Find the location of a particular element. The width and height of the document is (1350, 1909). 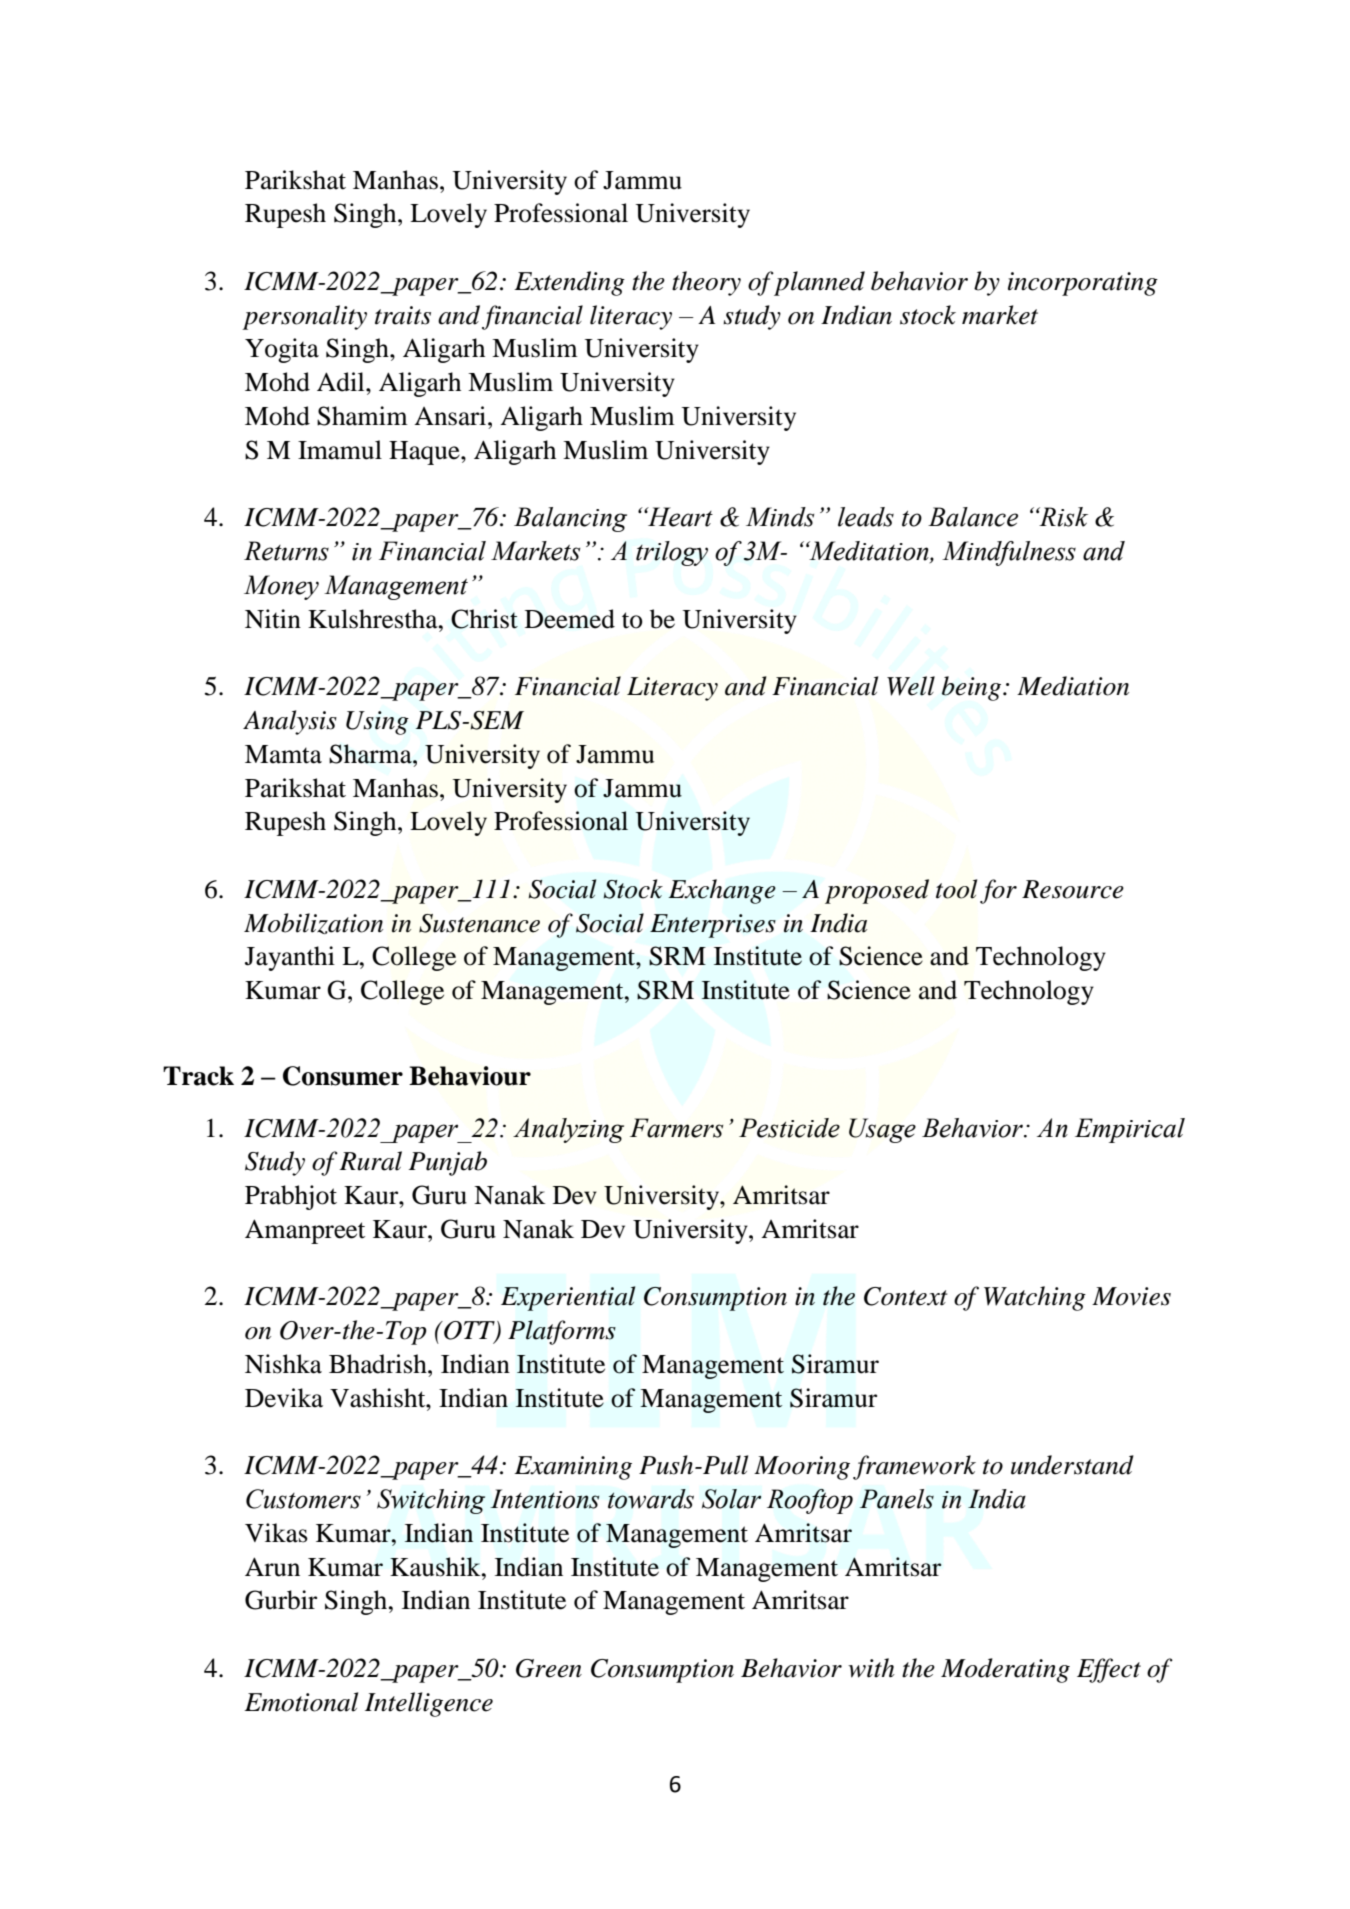

Deemed is located at coordinates (570, 619).
